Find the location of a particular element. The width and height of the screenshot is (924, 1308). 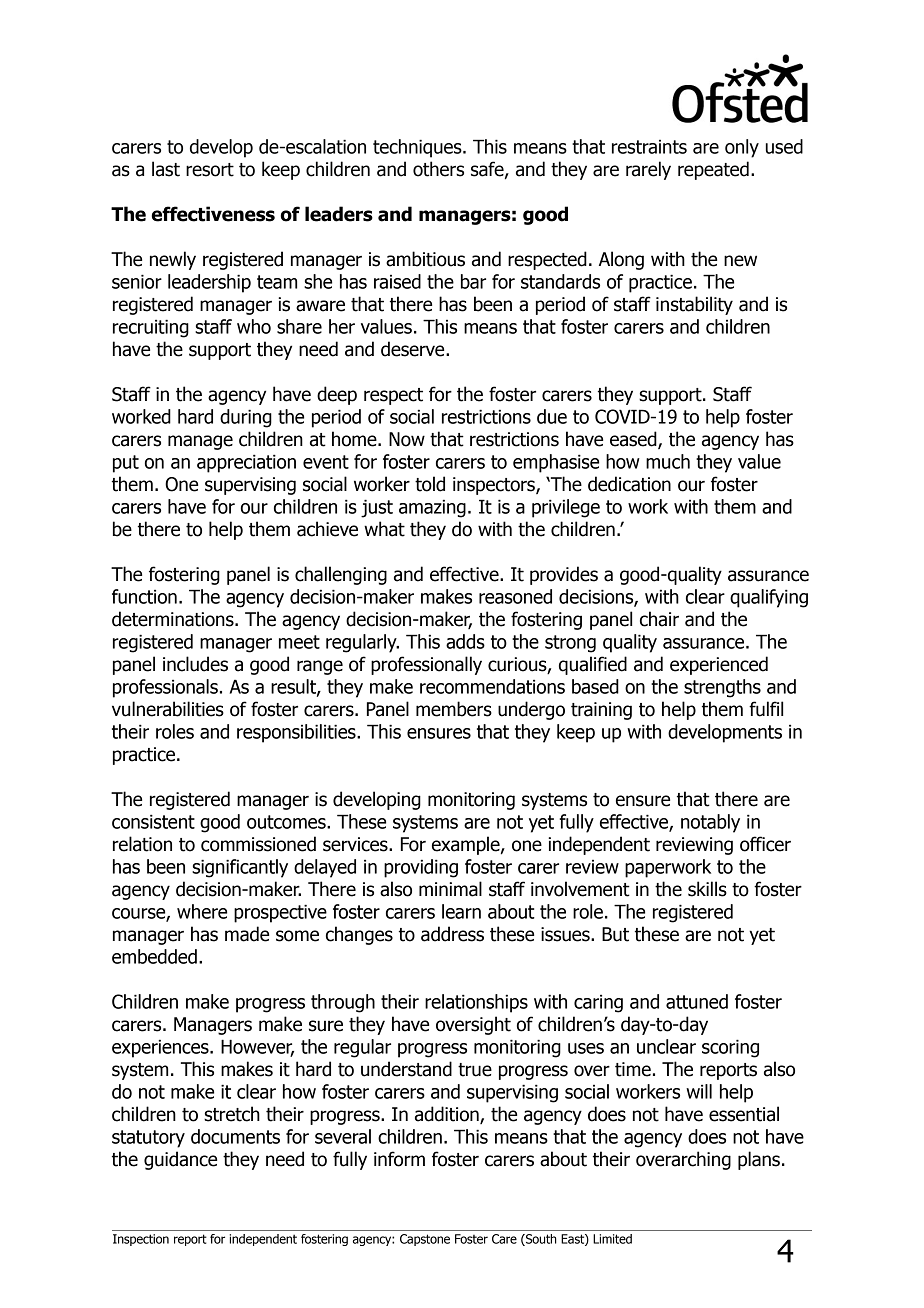

made is located at coordinates (247, 934).
